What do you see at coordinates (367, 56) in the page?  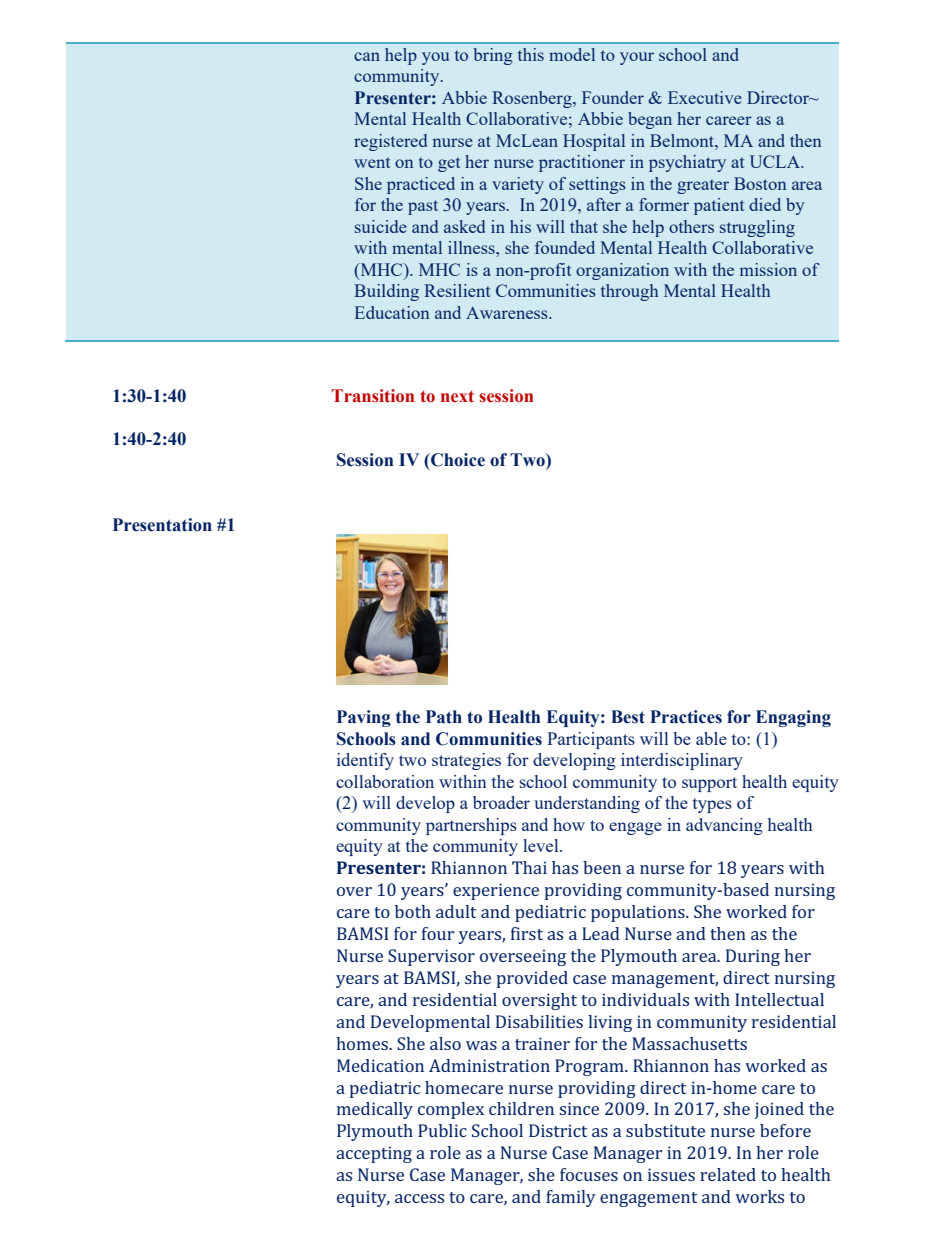 I see `can` at bounding box center [367, 56].
